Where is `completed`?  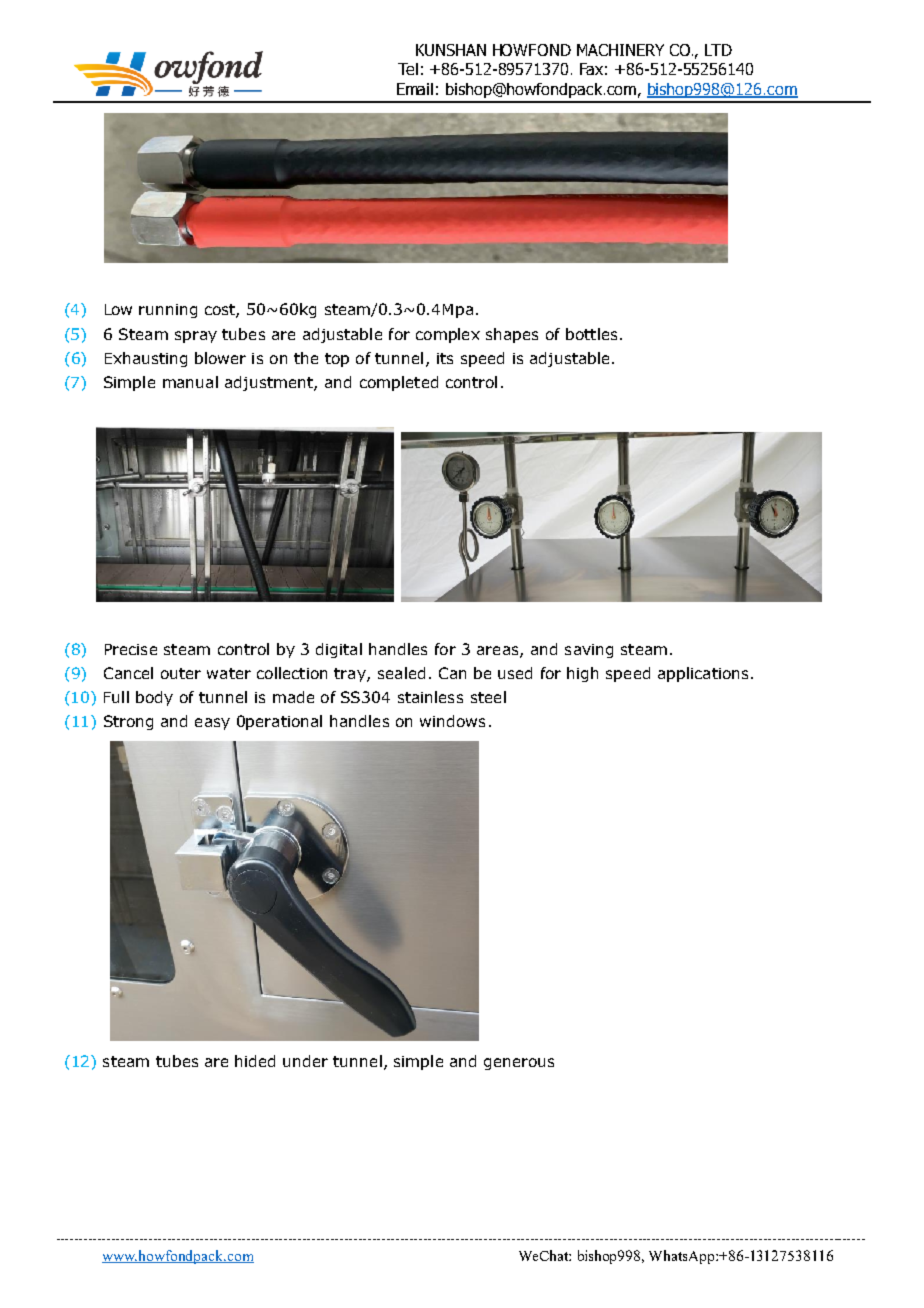
completed is located at coordinates (399, 383).
